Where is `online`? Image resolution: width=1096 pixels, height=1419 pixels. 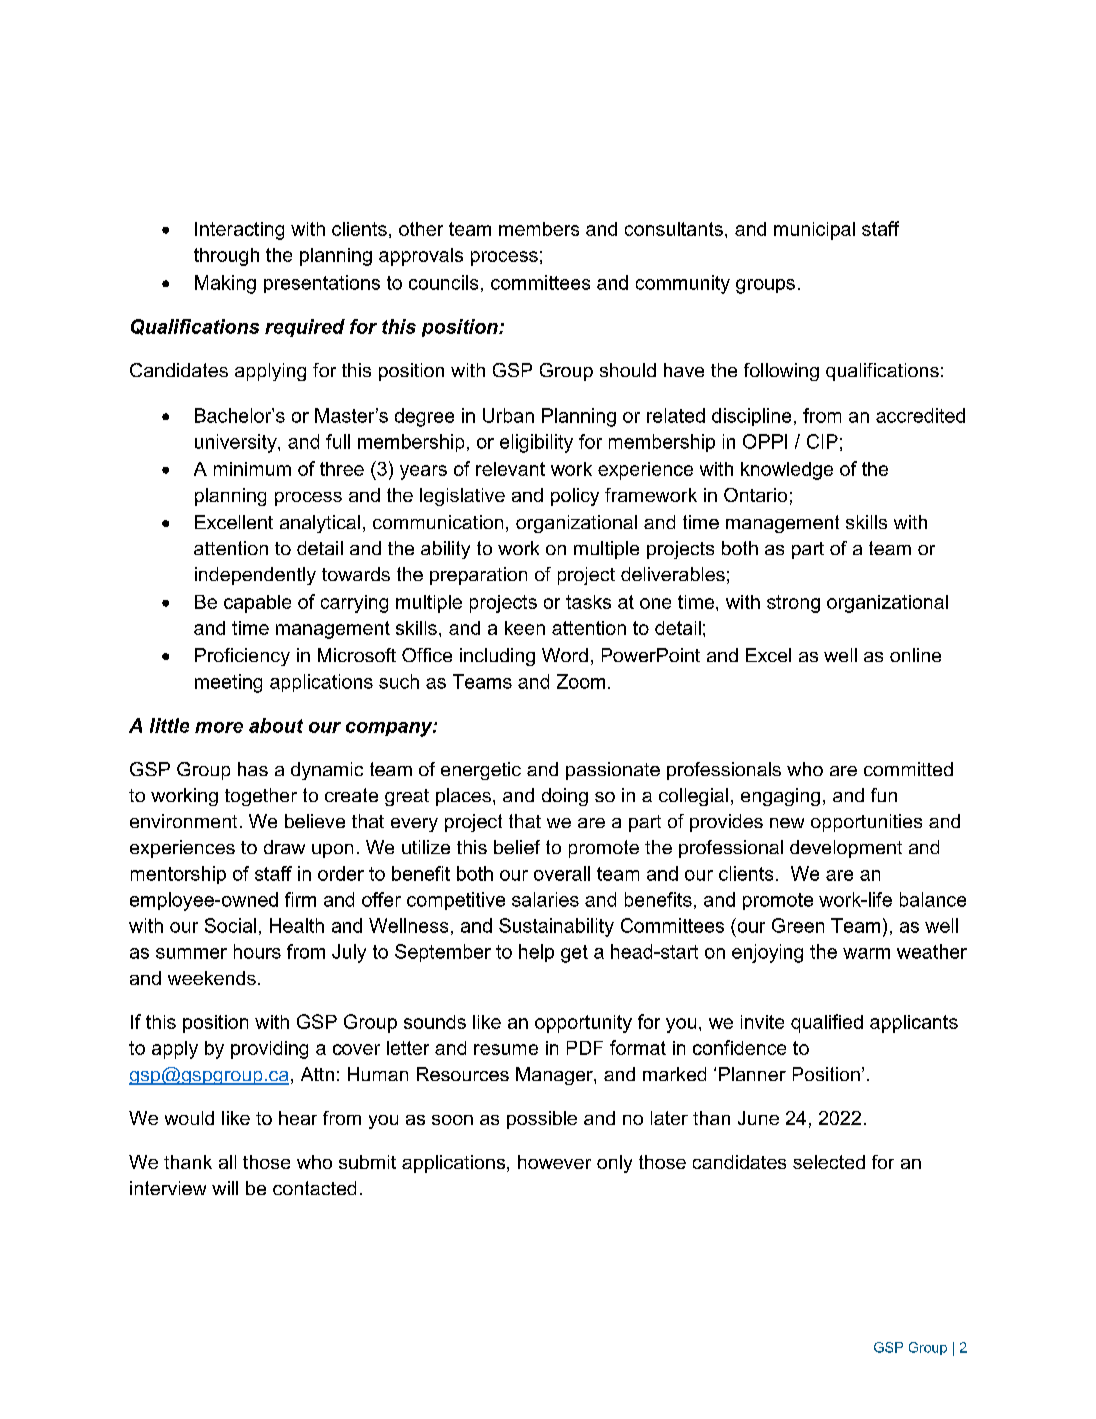
online is located at coordinates (915, 655).
